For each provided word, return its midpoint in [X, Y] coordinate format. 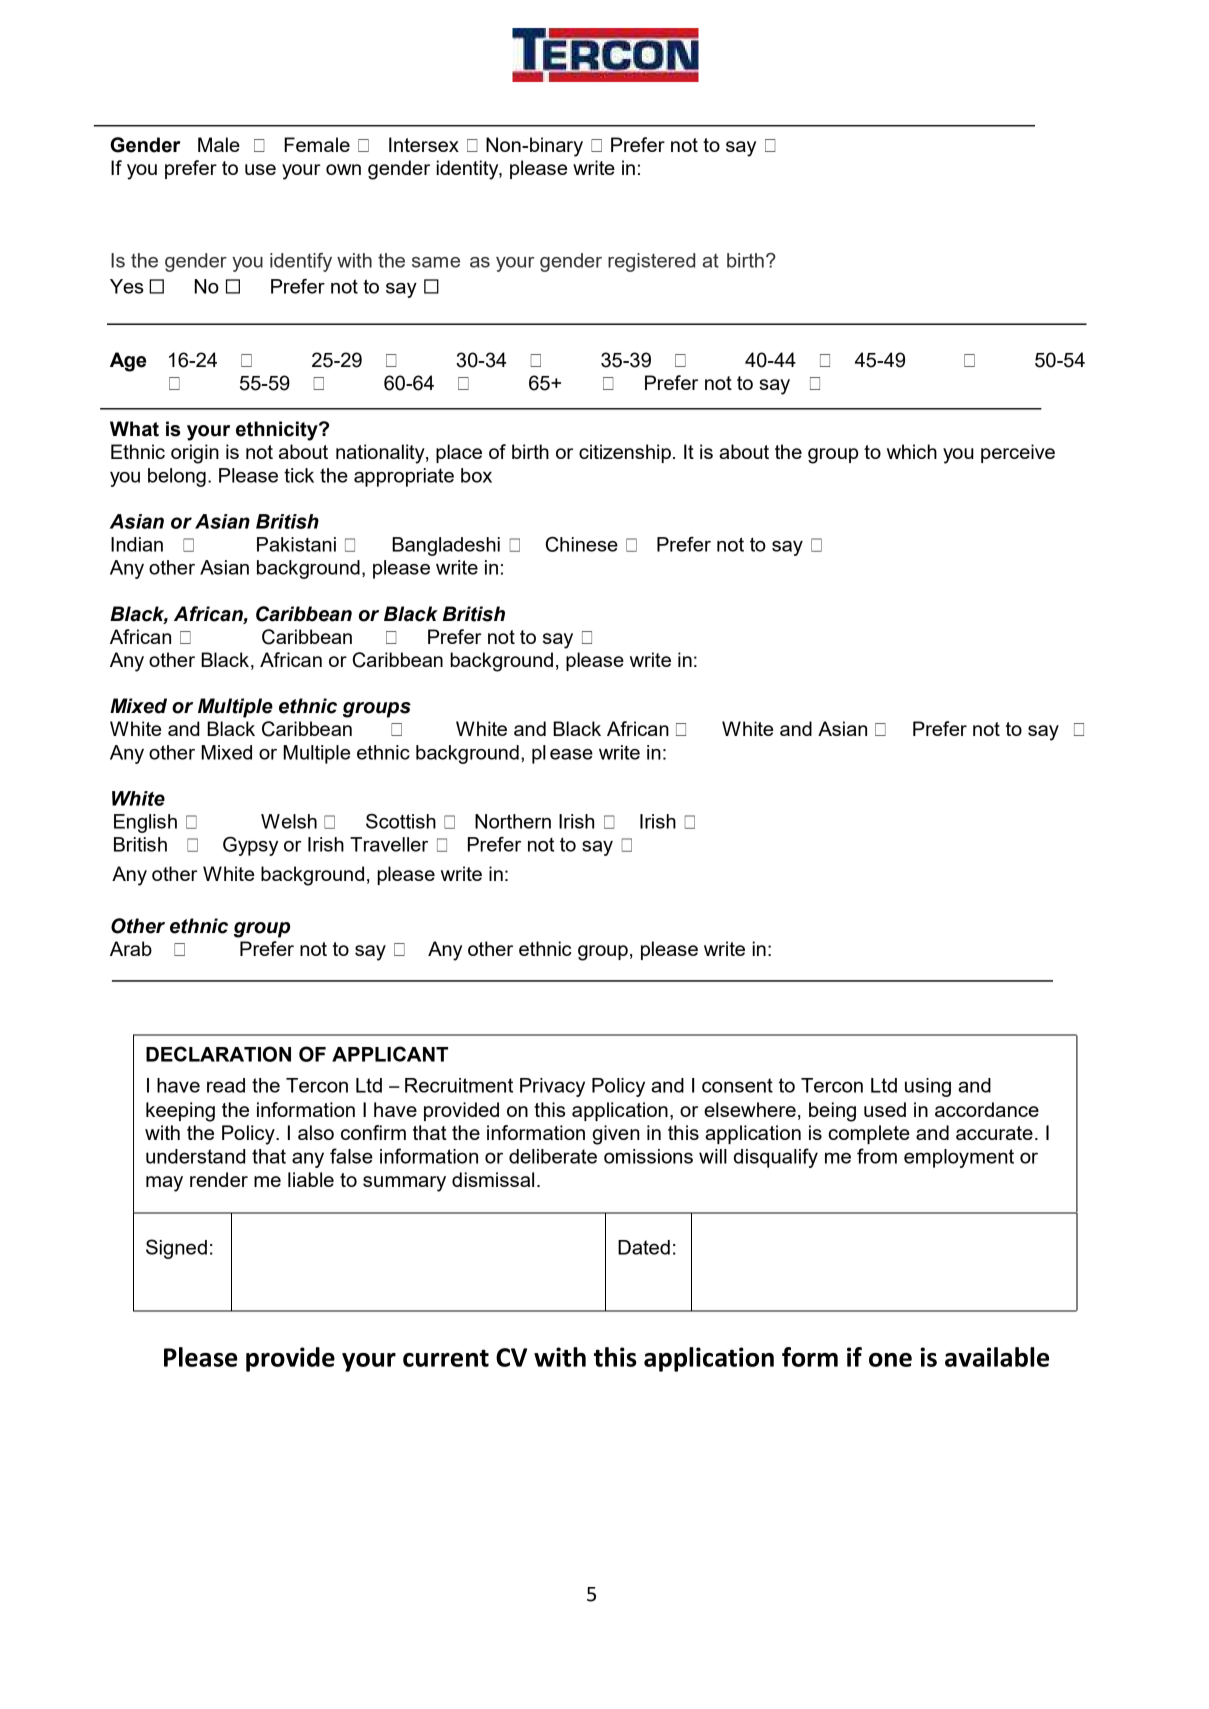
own [343, 169]
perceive [1018, 453]
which [912, 451]
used [885, 1109]
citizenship [625, 453]
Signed [176, 1249]
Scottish [401, 821]
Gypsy [250, 846]
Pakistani [296, 544]
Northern [513, 821]
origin [195, 454]
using [928, 1087]
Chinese [582, 544]
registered [651, 262]
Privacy [552, 1087]
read [226, 1085]
